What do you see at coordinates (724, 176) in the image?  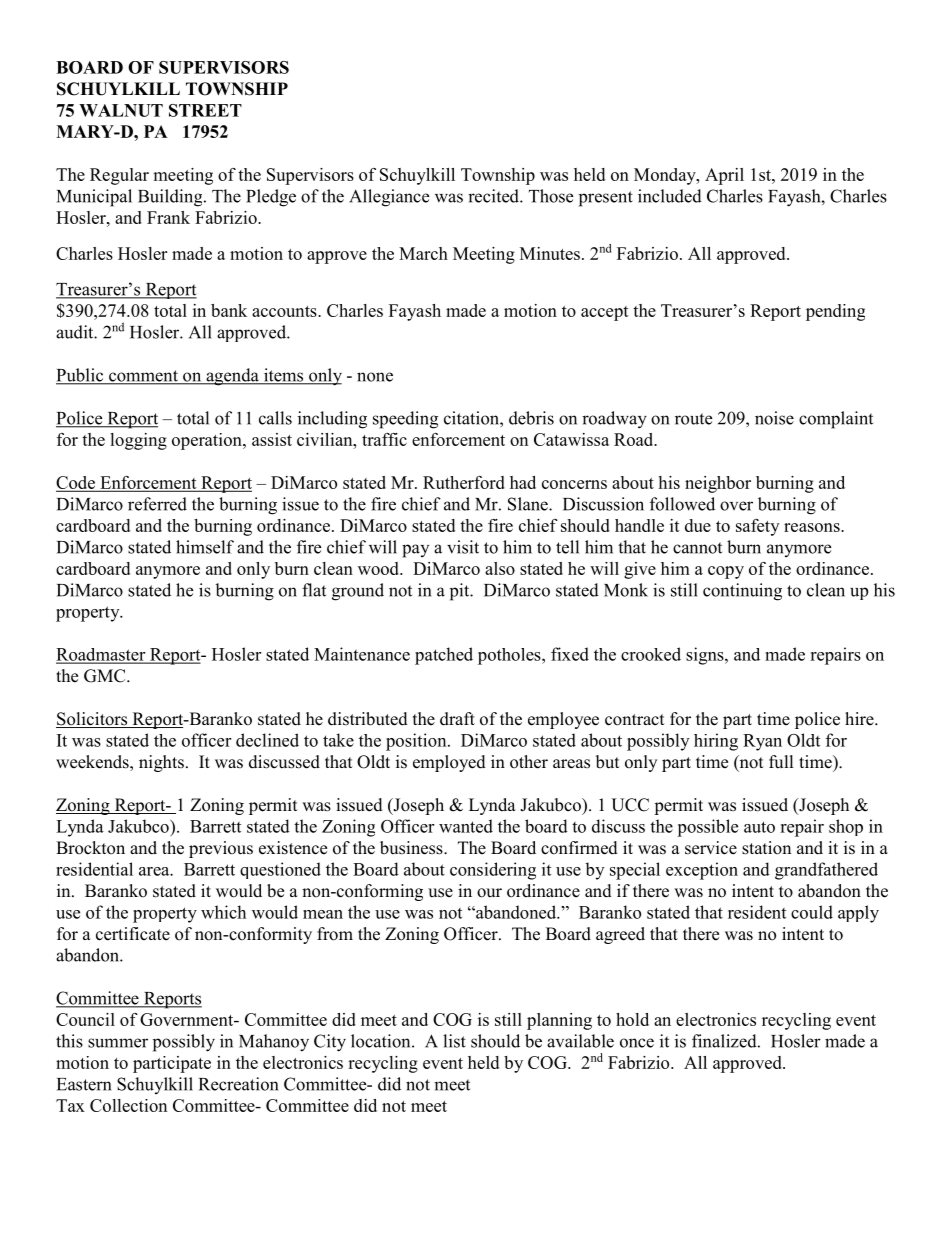 I see `April` at bounding box center [724, 176].
